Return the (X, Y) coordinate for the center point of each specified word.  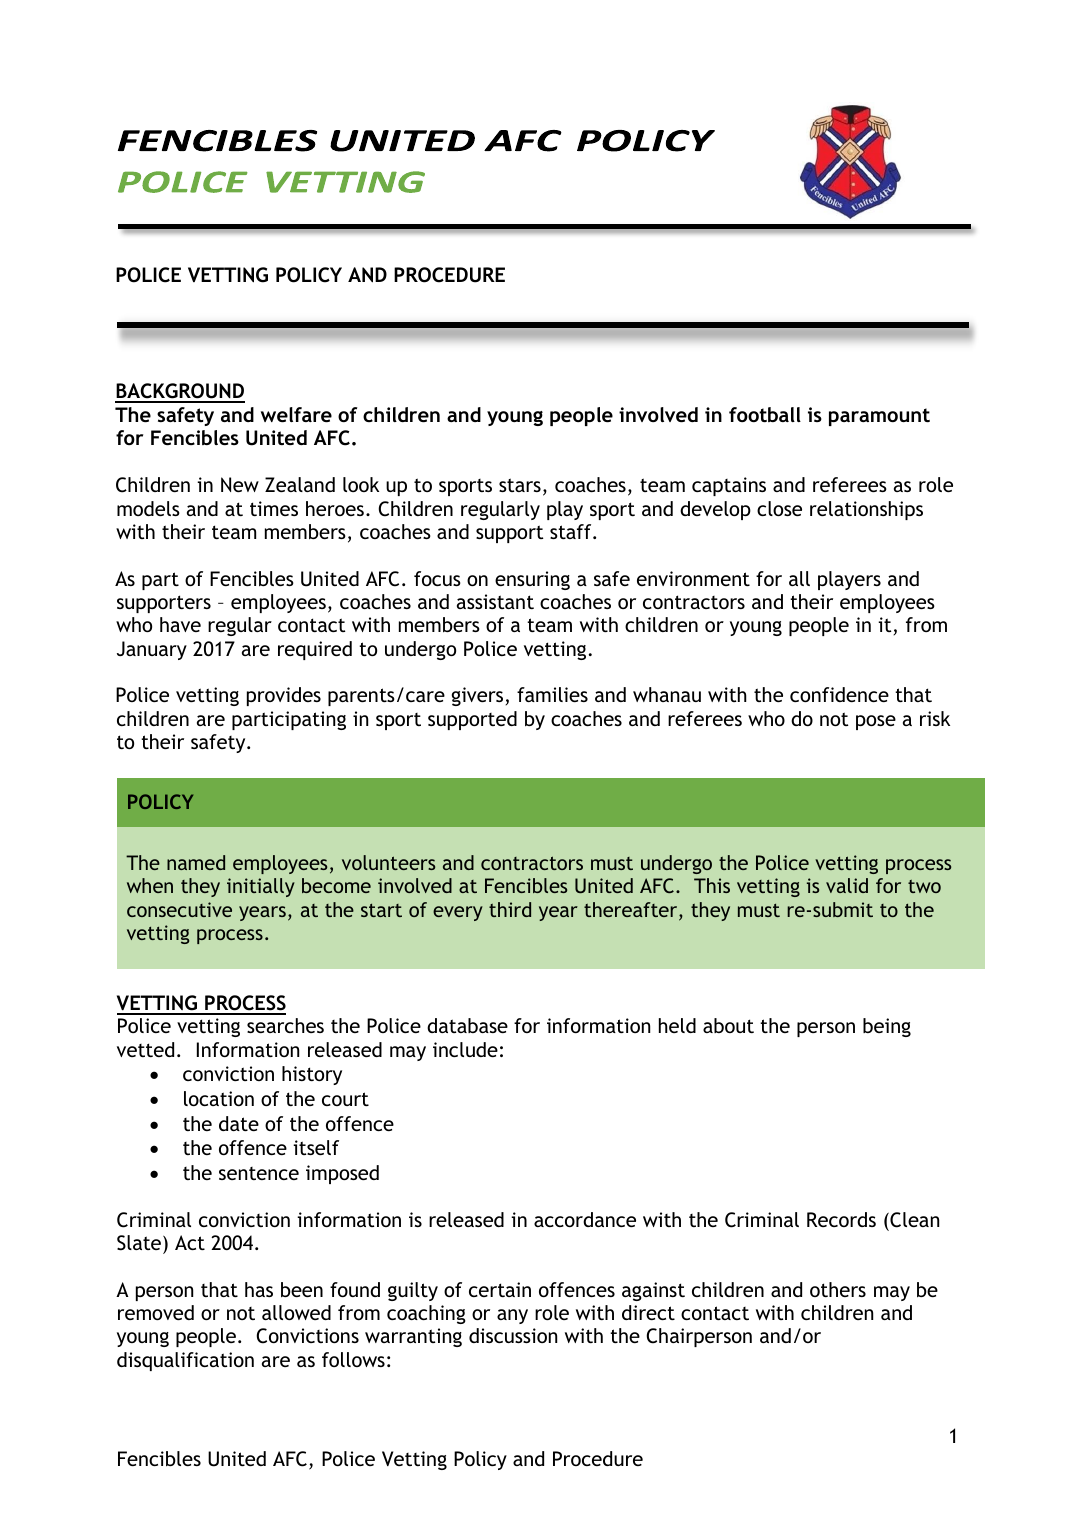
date (239, 1123)
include (465, 1049)
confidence (839, 694)
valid (847, 885)
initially (261, 887)
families (552, 694)
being (887, 1027)
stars (520, 485)
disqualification (185, 1361)
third (510, 909)
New (240, 484)
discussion (513, 1335)
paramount (879, 417)
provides (284, 696)
